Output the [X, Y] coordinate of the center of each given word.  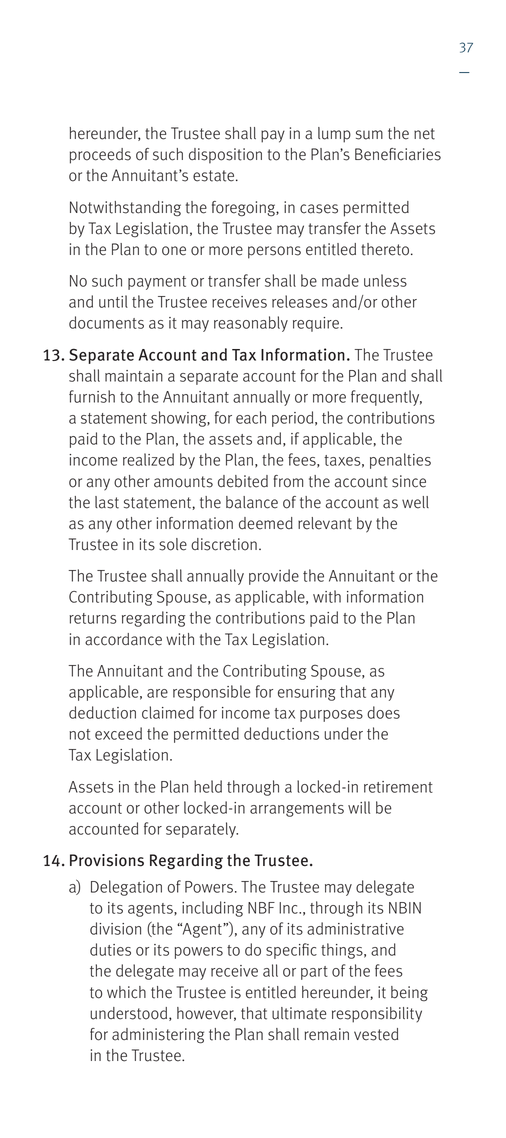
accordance [123, 639]
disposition [225, 156]
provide [274, 577]
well [415, 502]
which [126, 992]
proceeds [100, 156]
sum [369, 135]
